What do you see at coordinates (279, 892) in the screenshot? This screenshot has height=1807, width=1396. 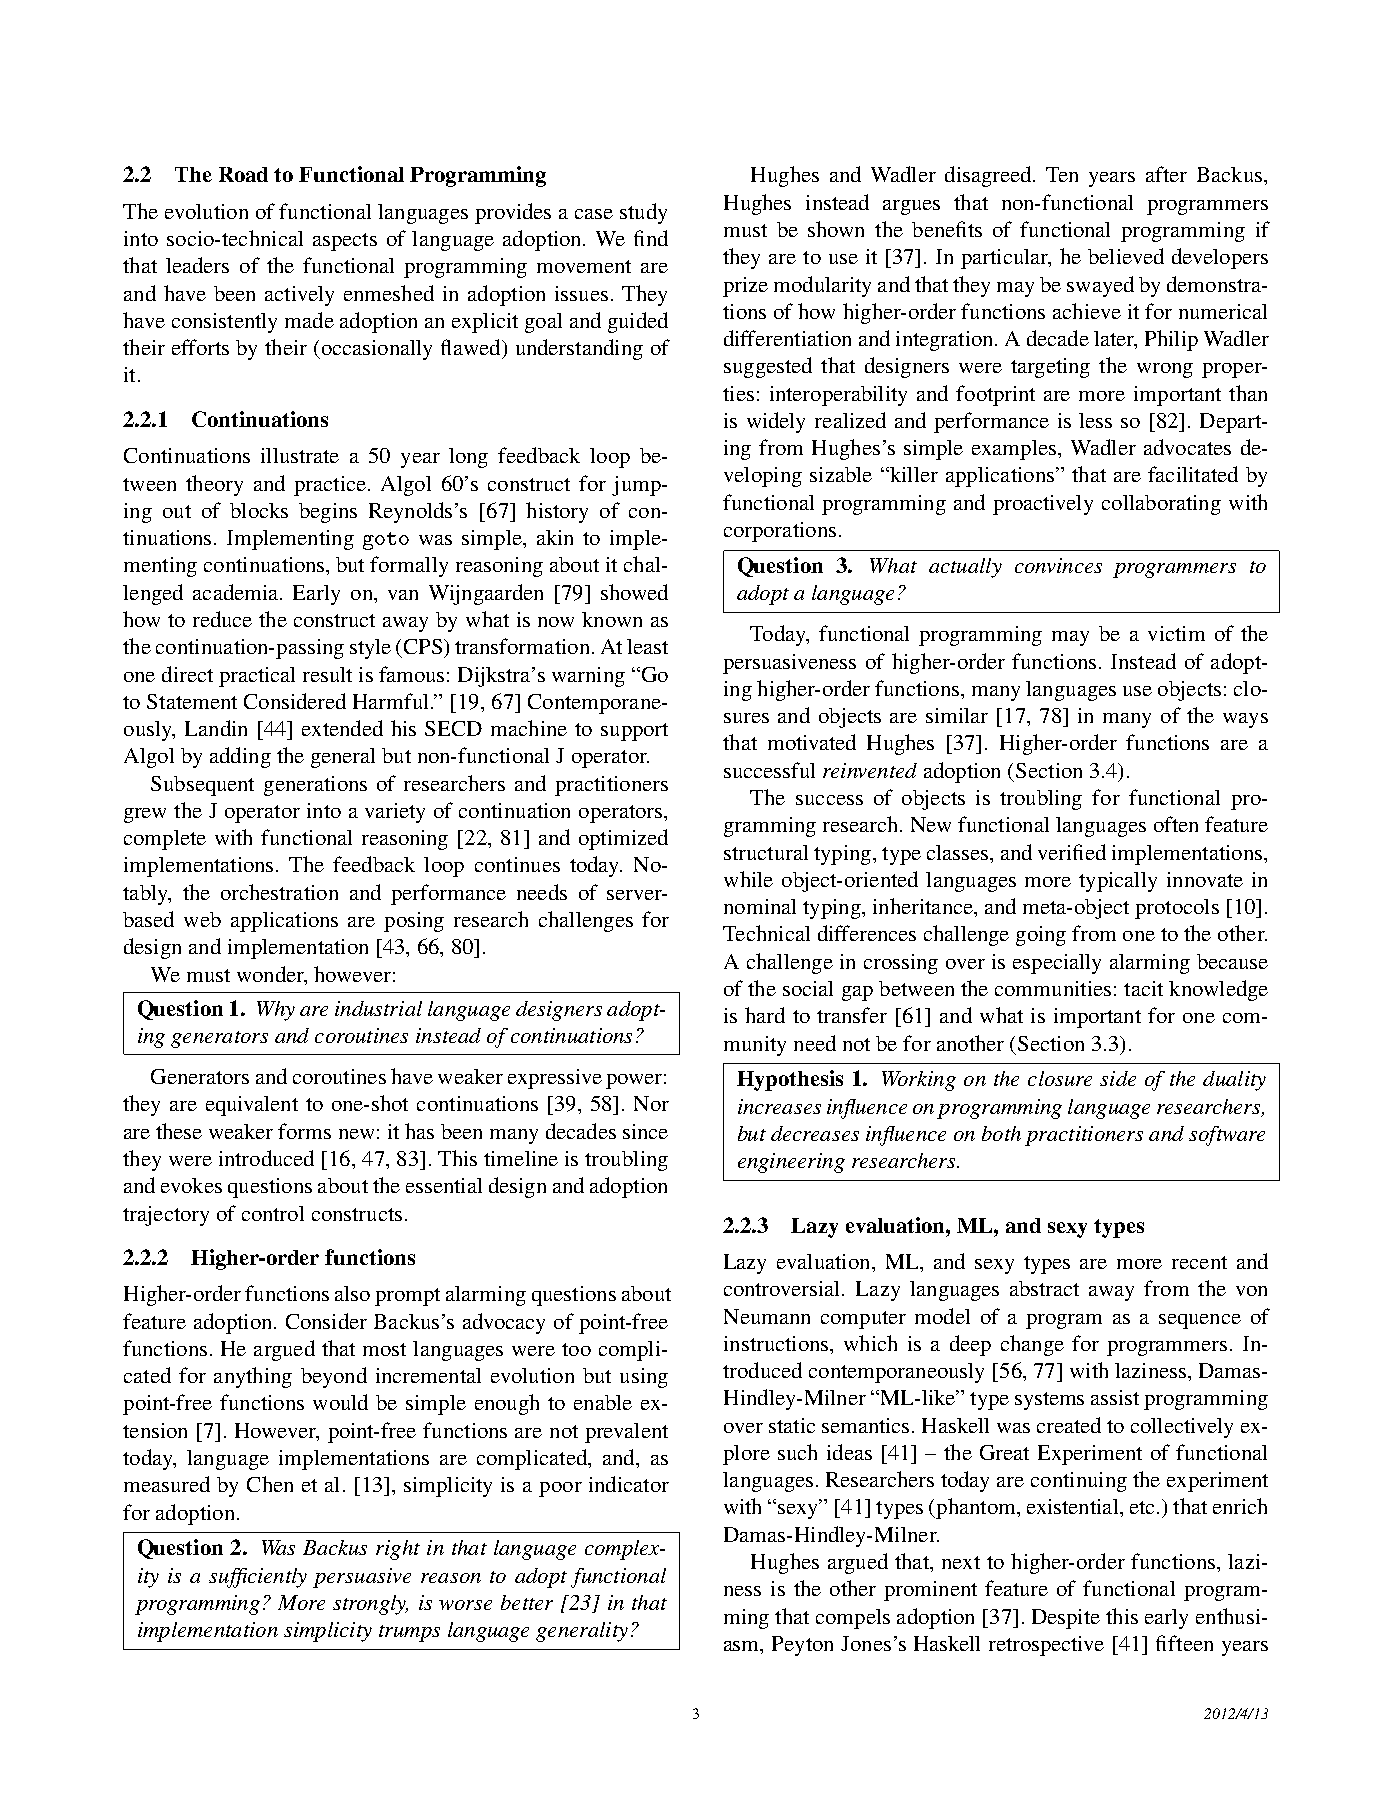 I see `orchestration` at bounding box center [279, 892].
